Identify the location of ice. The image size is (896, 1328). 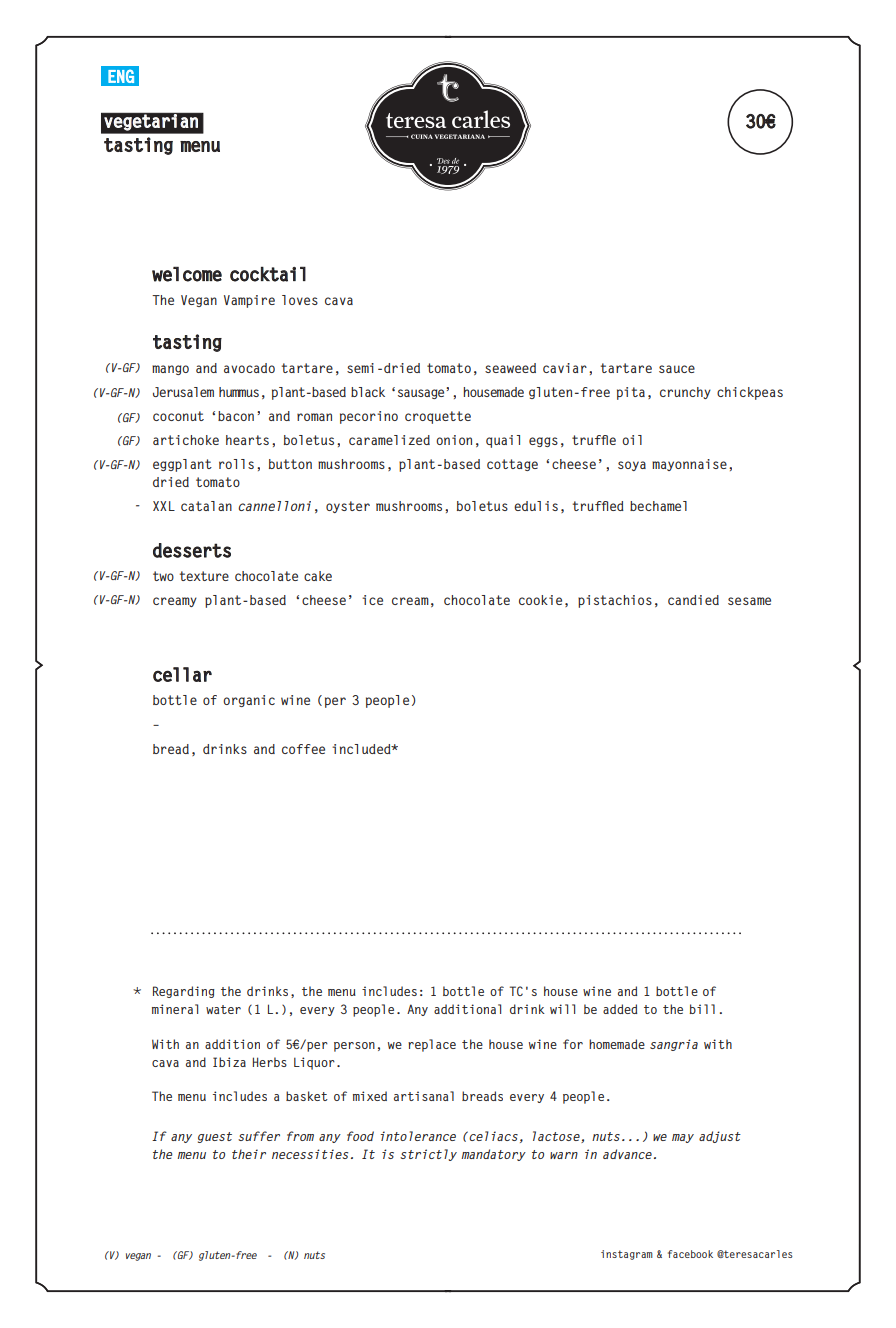
(372, 600).
